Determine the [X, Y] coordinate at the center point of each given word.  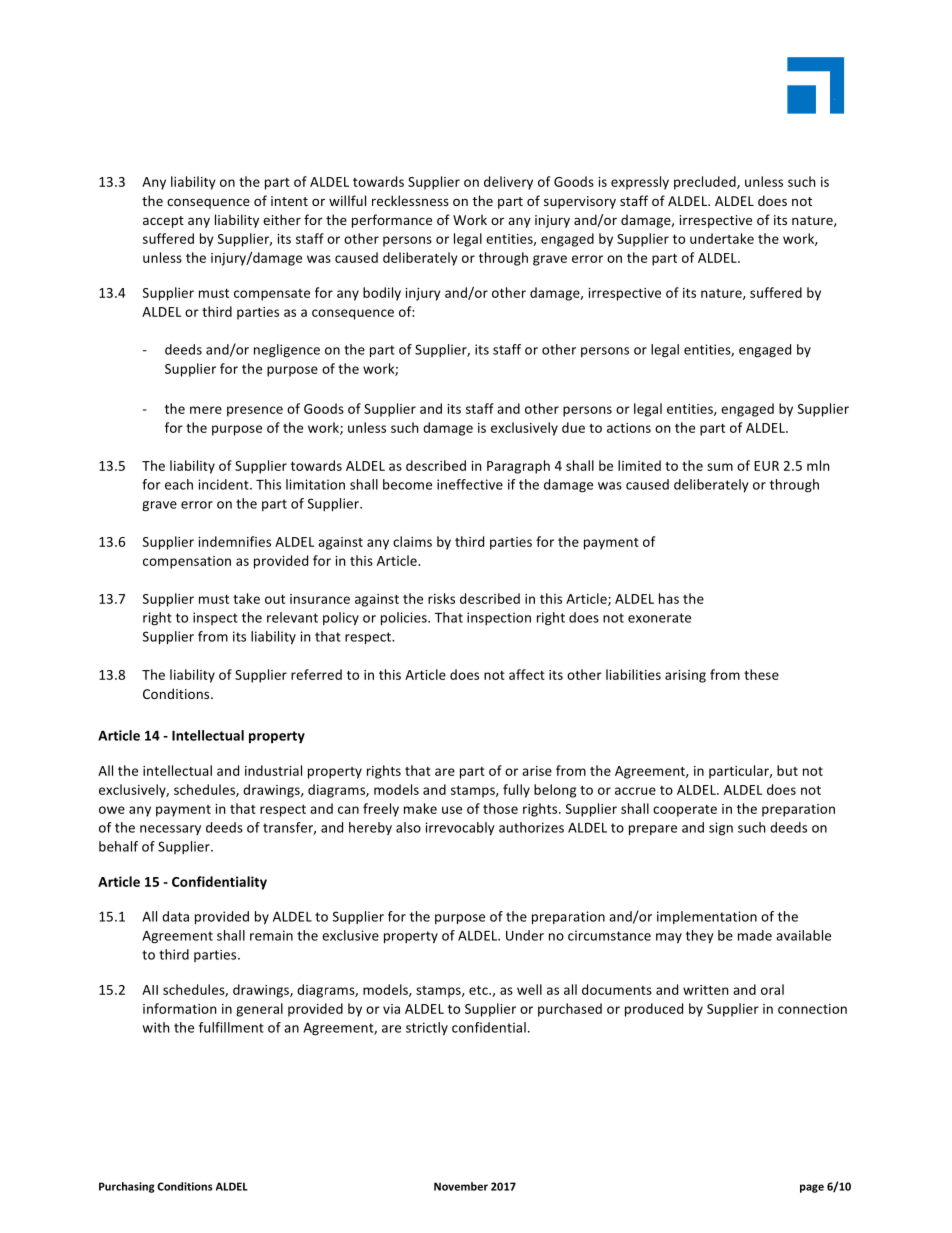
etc [479, 990]
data [175, 916]
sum [720, 467]
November [461, 1186]
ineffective [470, 484]
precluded [706, 183]
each [179, 484]
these [761, 674]
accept [163, 222]
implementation [707, 917]
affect [527, 674]
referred [316, 674]
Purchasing [127, 1187]
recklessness [410, 200]
